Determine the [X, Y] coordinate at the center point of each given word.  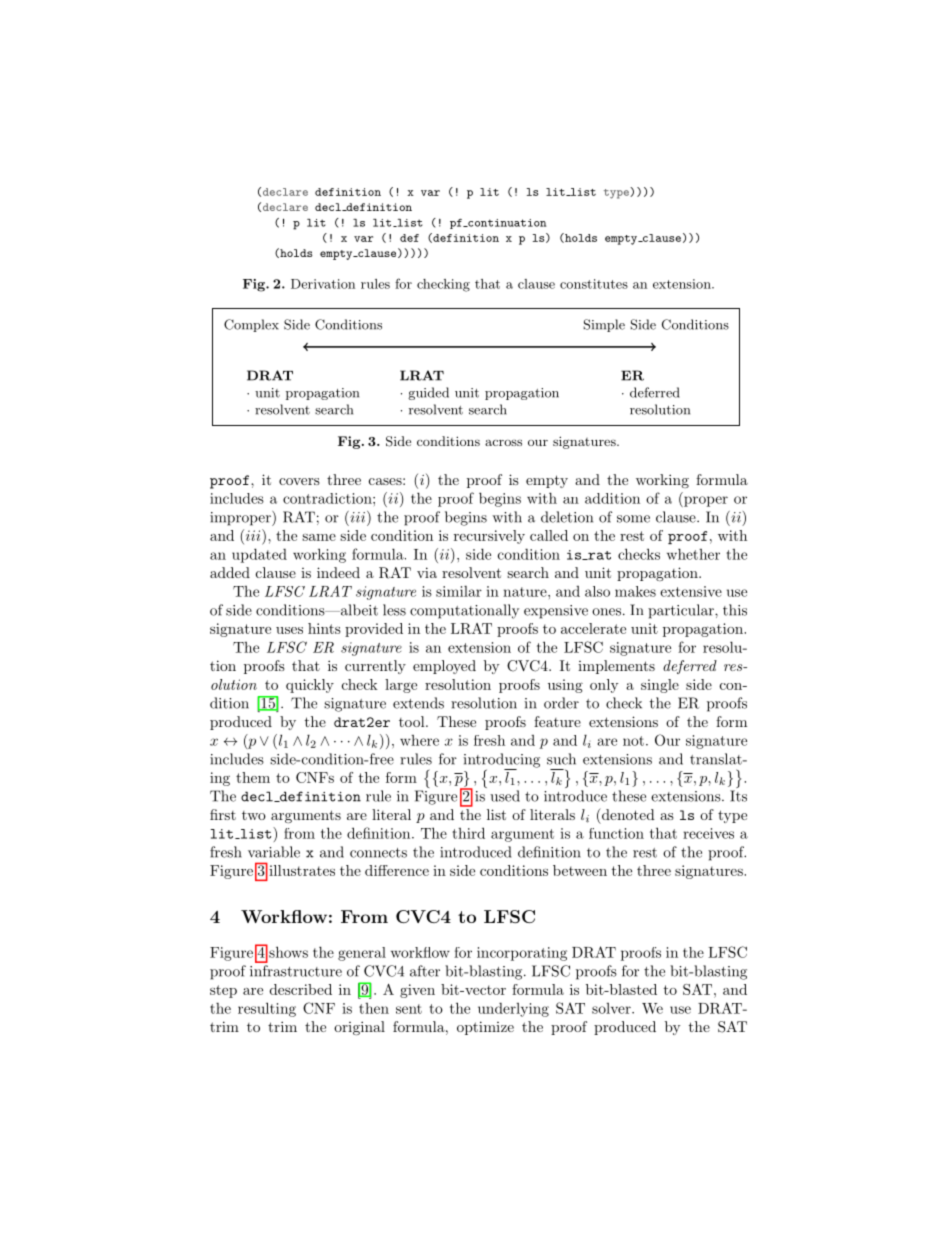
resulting [267, 1009]
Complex [251, 325]
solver [612, 1008]
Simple [604, 325]
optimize [485, 1028]
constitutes [594, 284]
